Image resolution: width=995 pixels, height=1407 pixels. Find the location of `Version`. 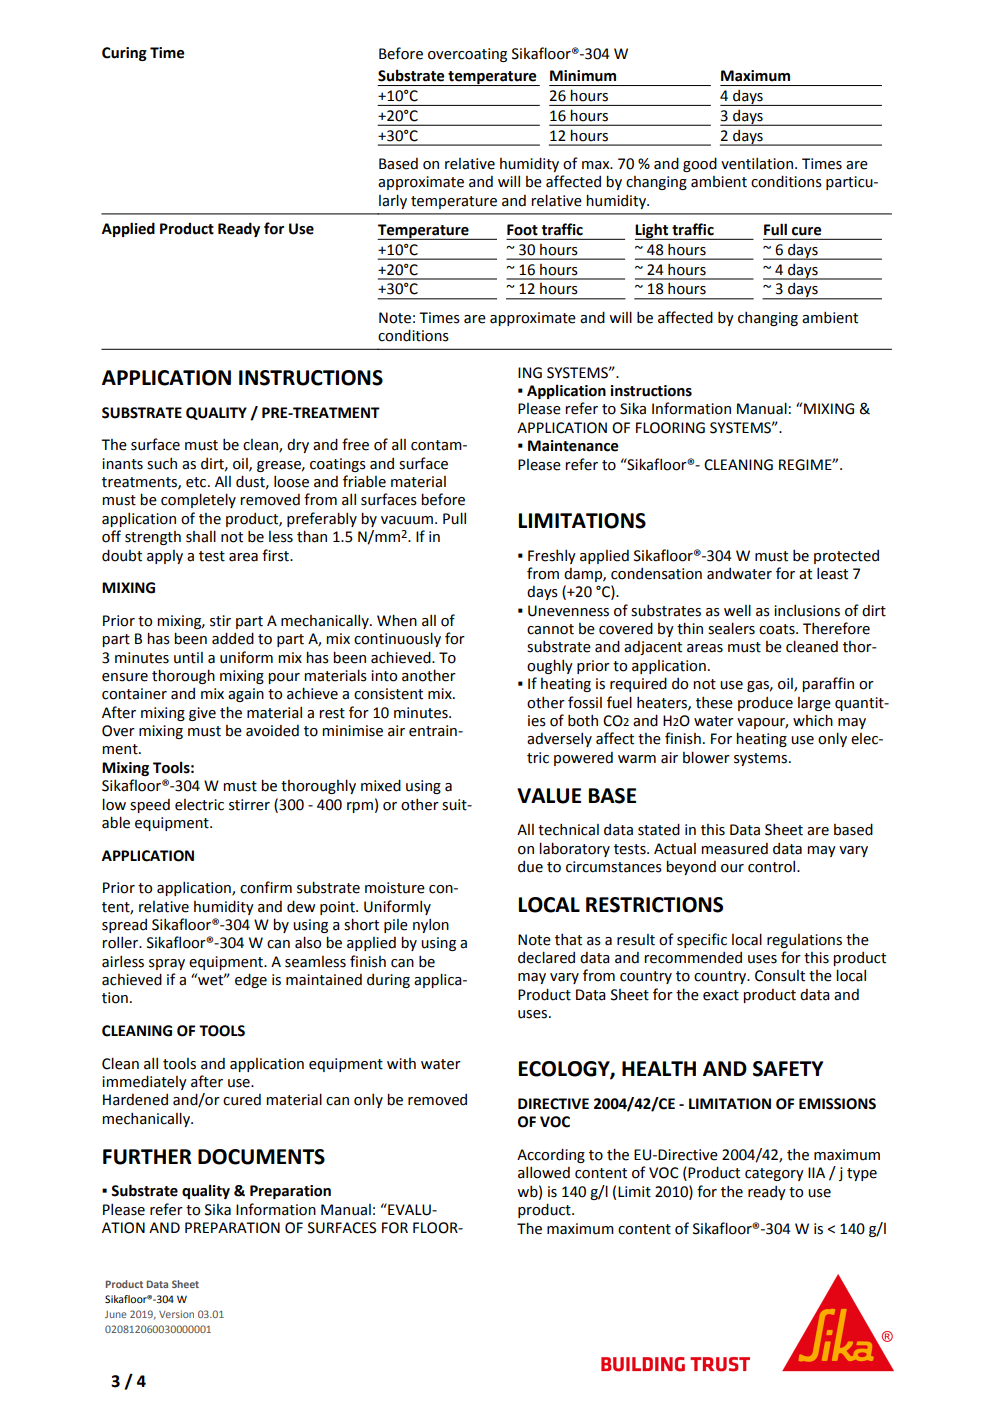

Version is located at coordinates (176, 1314).
